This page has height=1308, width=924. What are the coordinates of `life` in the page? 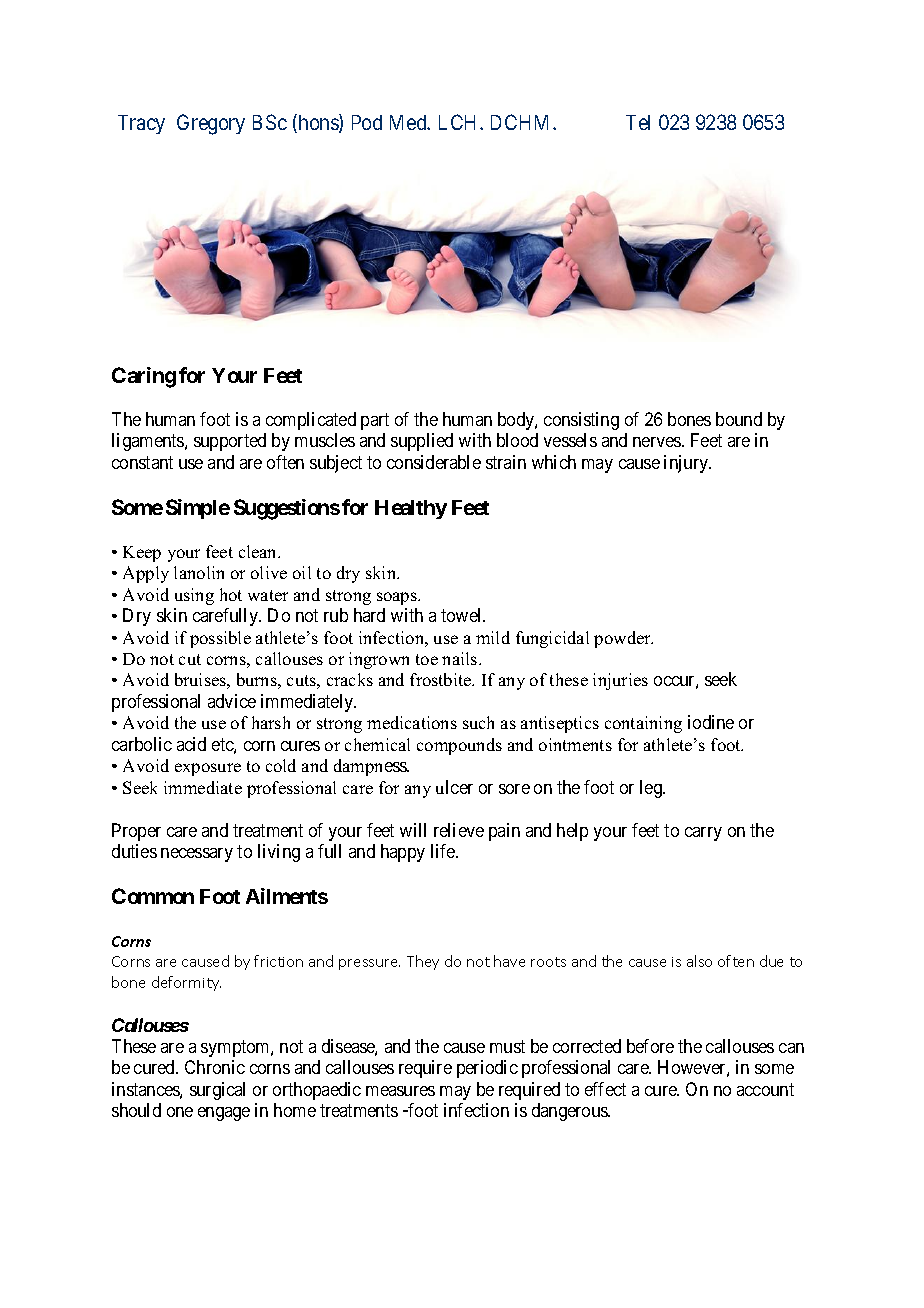 It's located at (444, 851).
